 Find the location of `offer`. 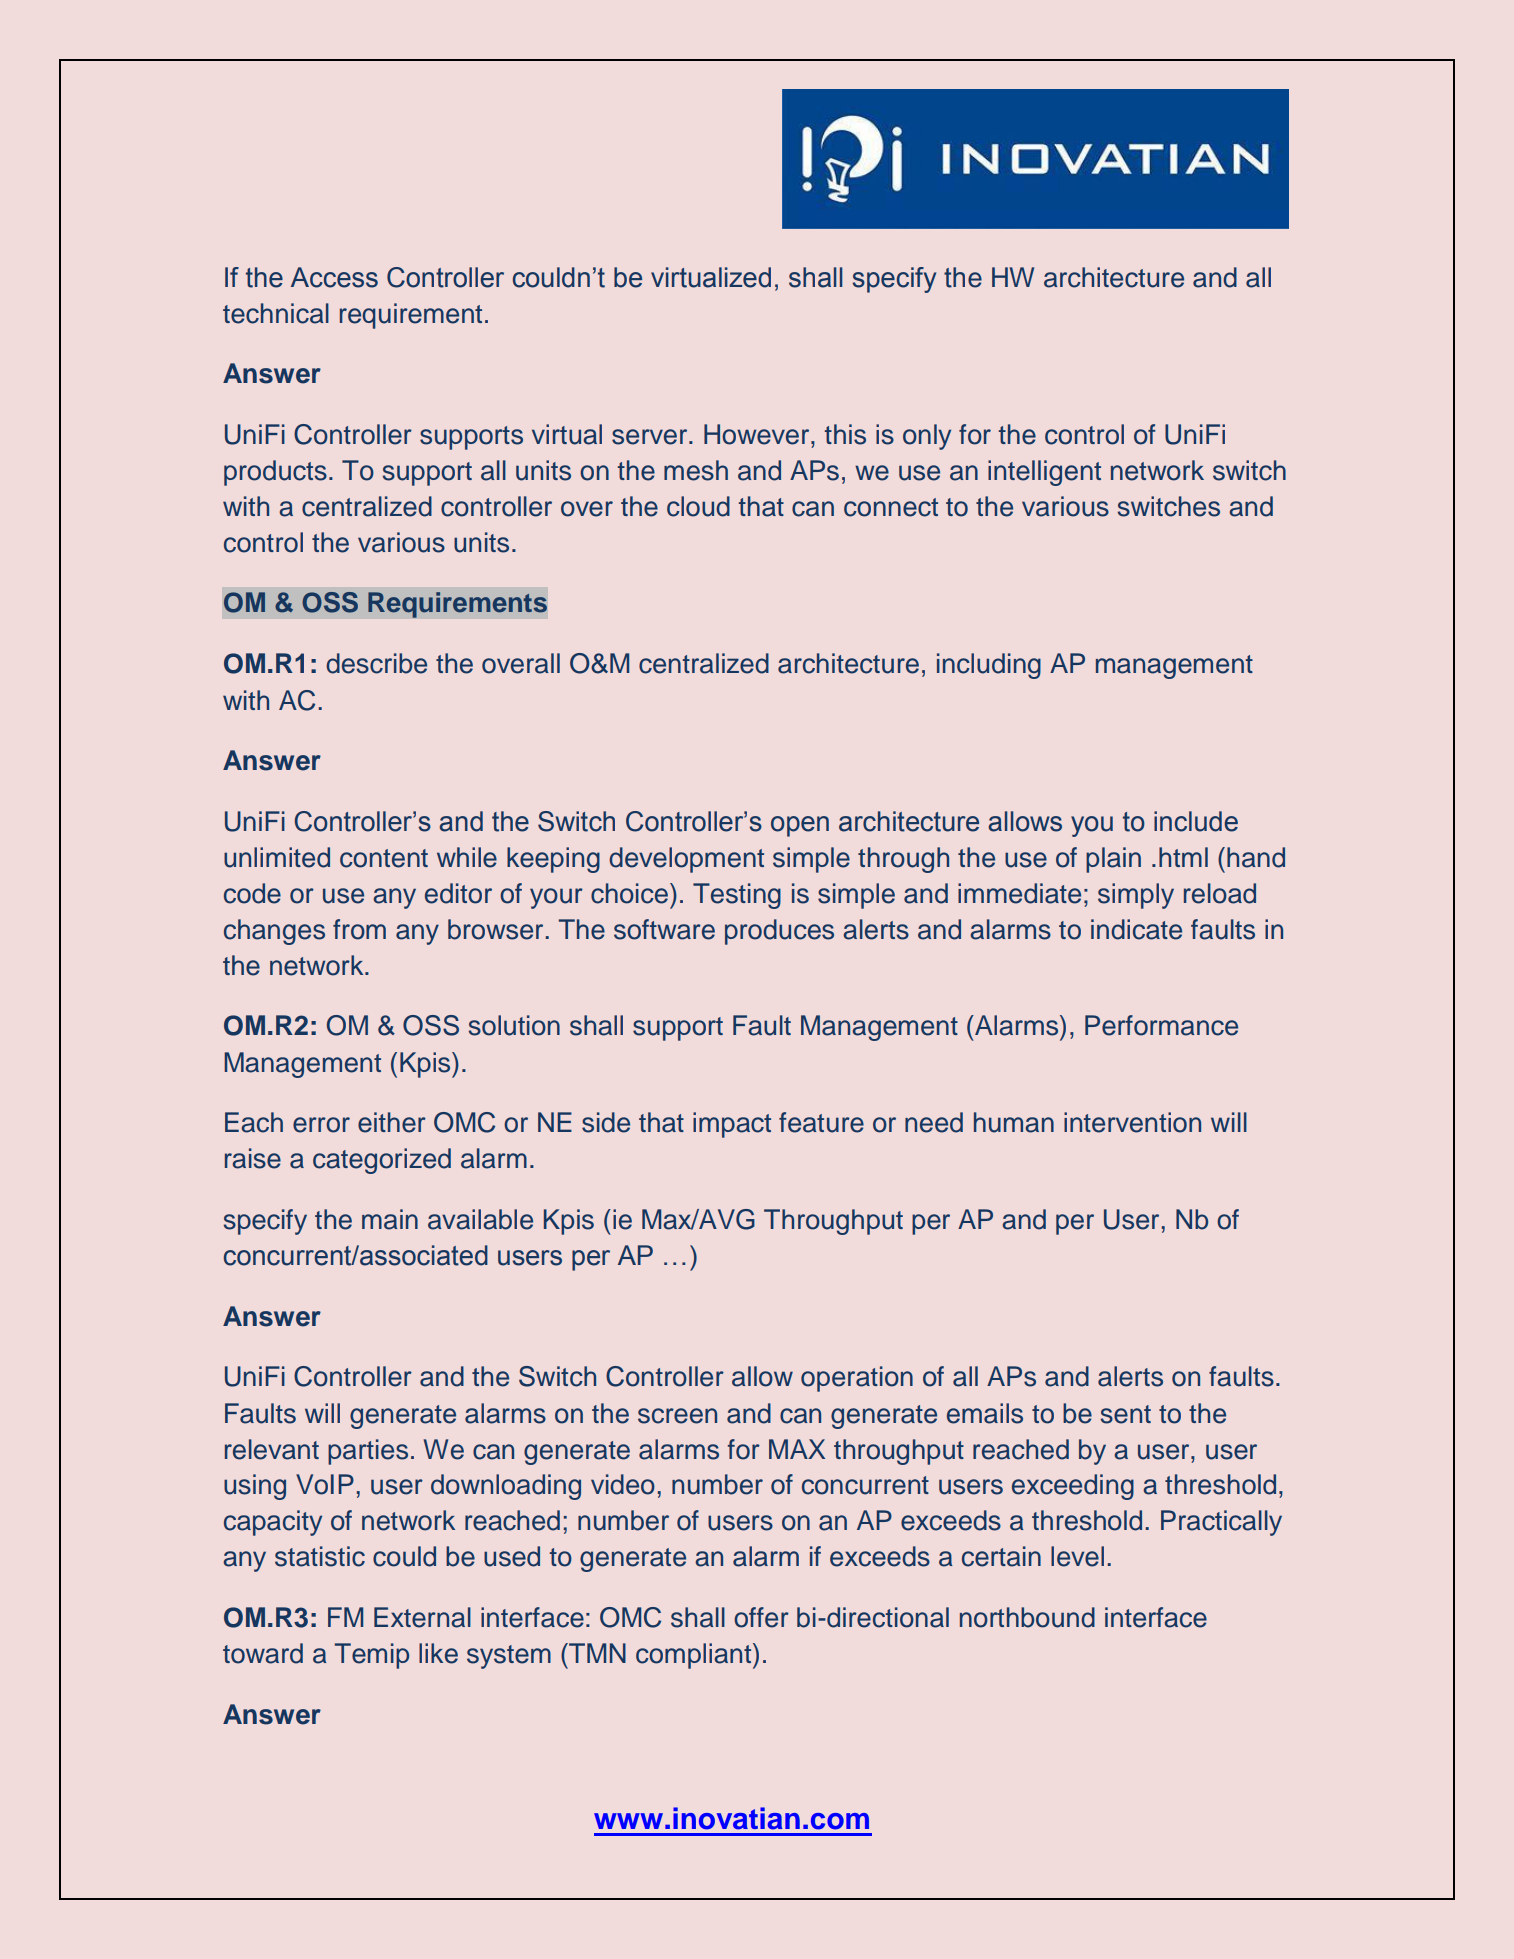

offer is located at coordinates (761, 1617).
